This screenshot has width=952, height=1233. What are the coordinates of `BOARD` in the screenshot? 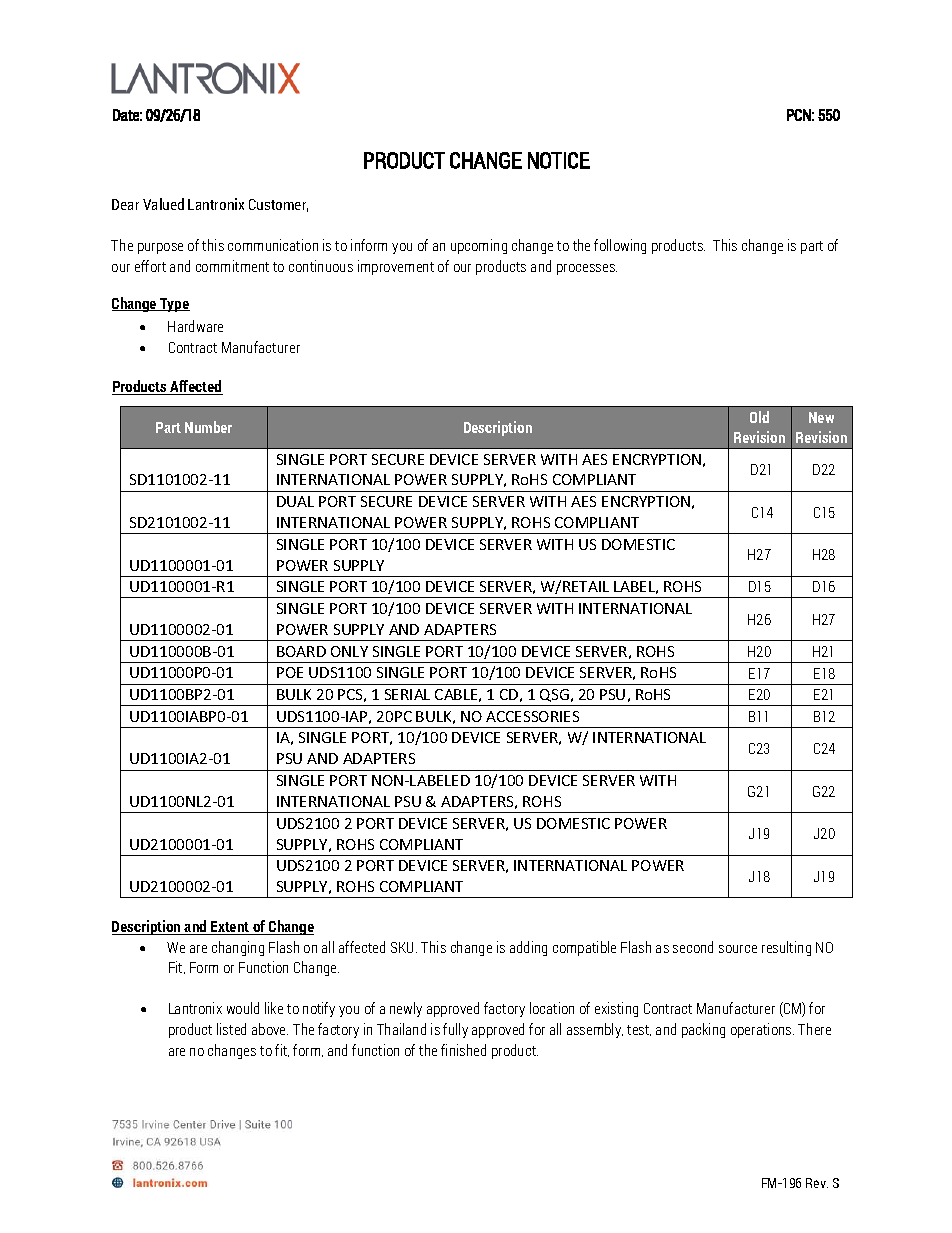 It's located at (301, 651).
